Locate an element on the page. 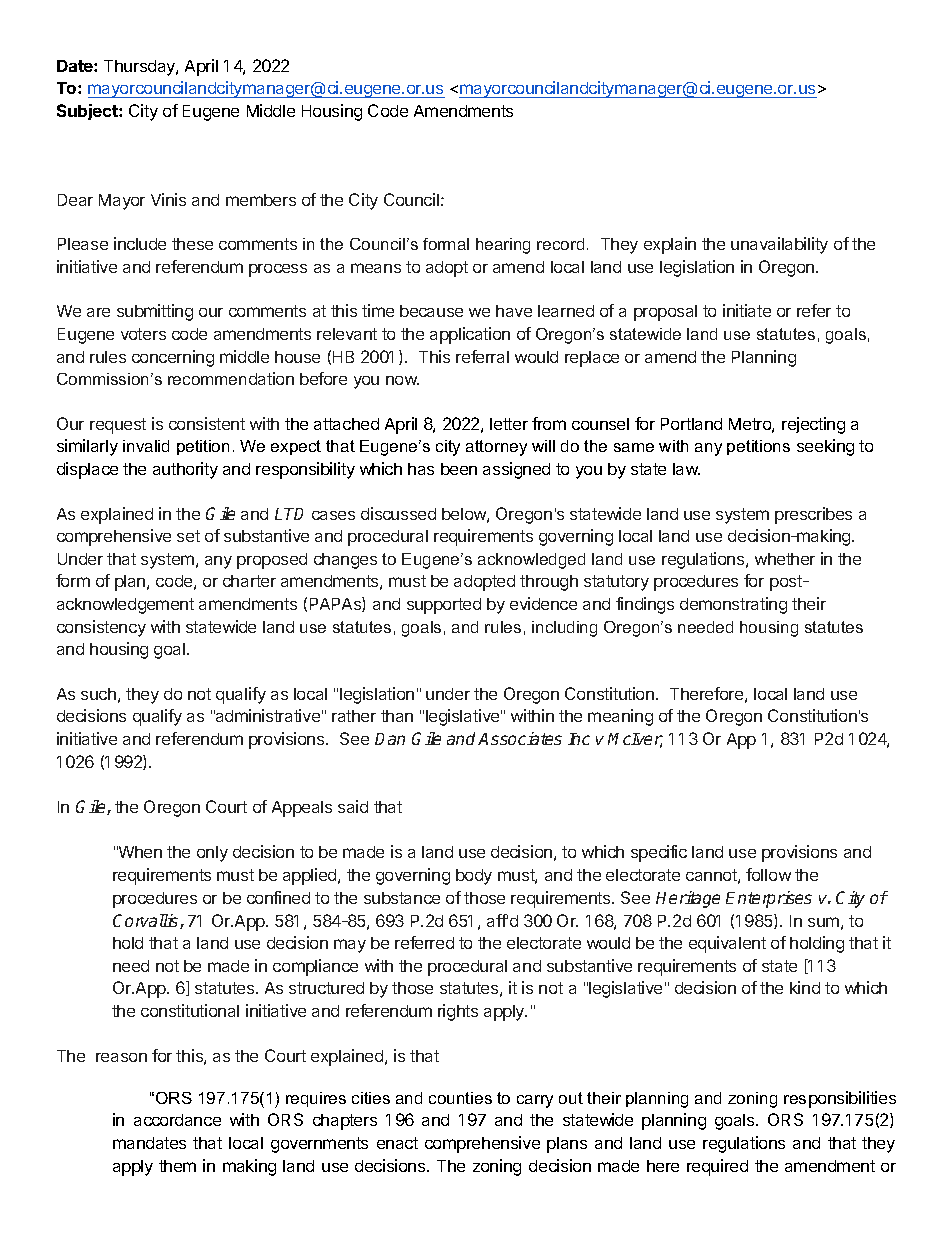 This document has width=952, height=1233. Corvallis is located at coordinates (147, 921).
